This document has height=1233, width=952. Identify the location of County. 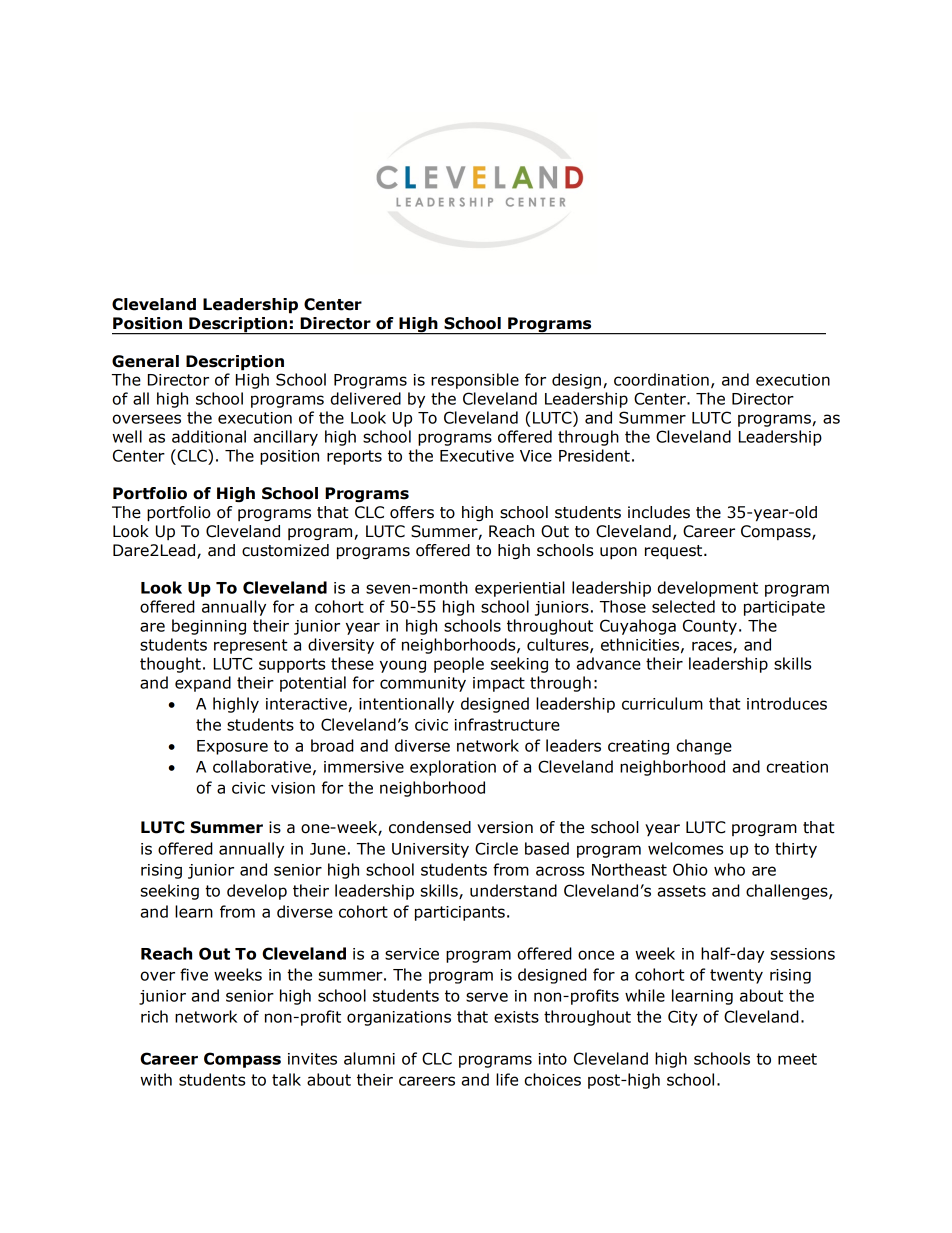
(710, 627).
